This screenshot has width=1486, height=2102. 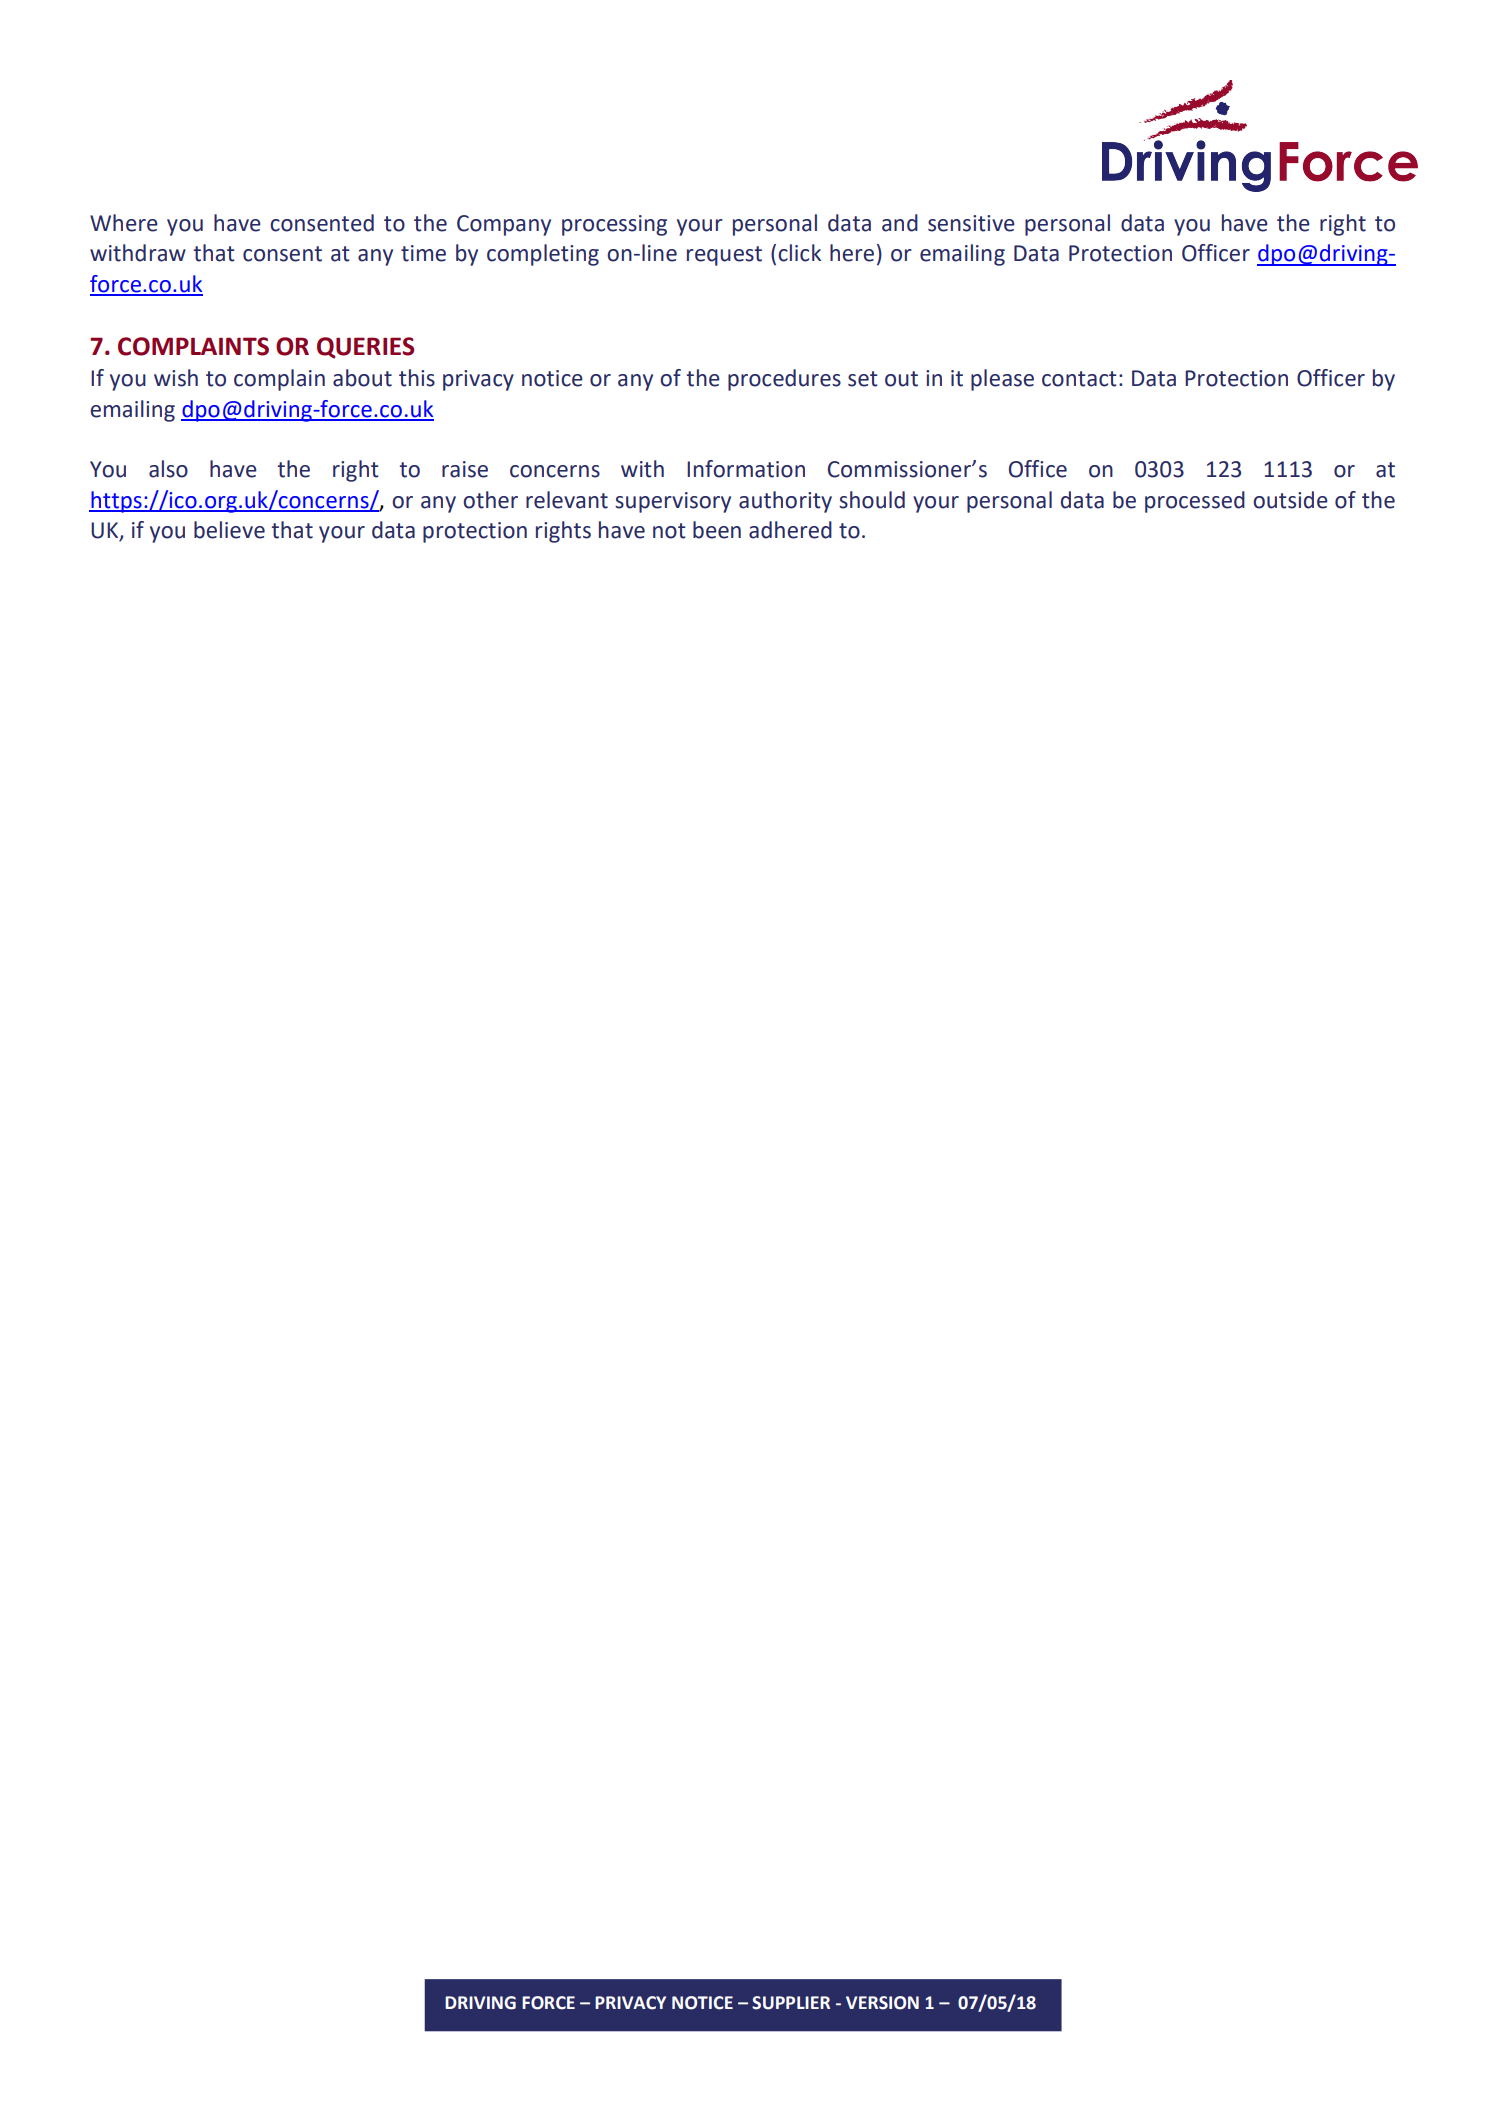 What do you see at coordinates (791, 2003) in the screenshot?
I see `SUPPLIER` at bounding box center [791, 2003].
